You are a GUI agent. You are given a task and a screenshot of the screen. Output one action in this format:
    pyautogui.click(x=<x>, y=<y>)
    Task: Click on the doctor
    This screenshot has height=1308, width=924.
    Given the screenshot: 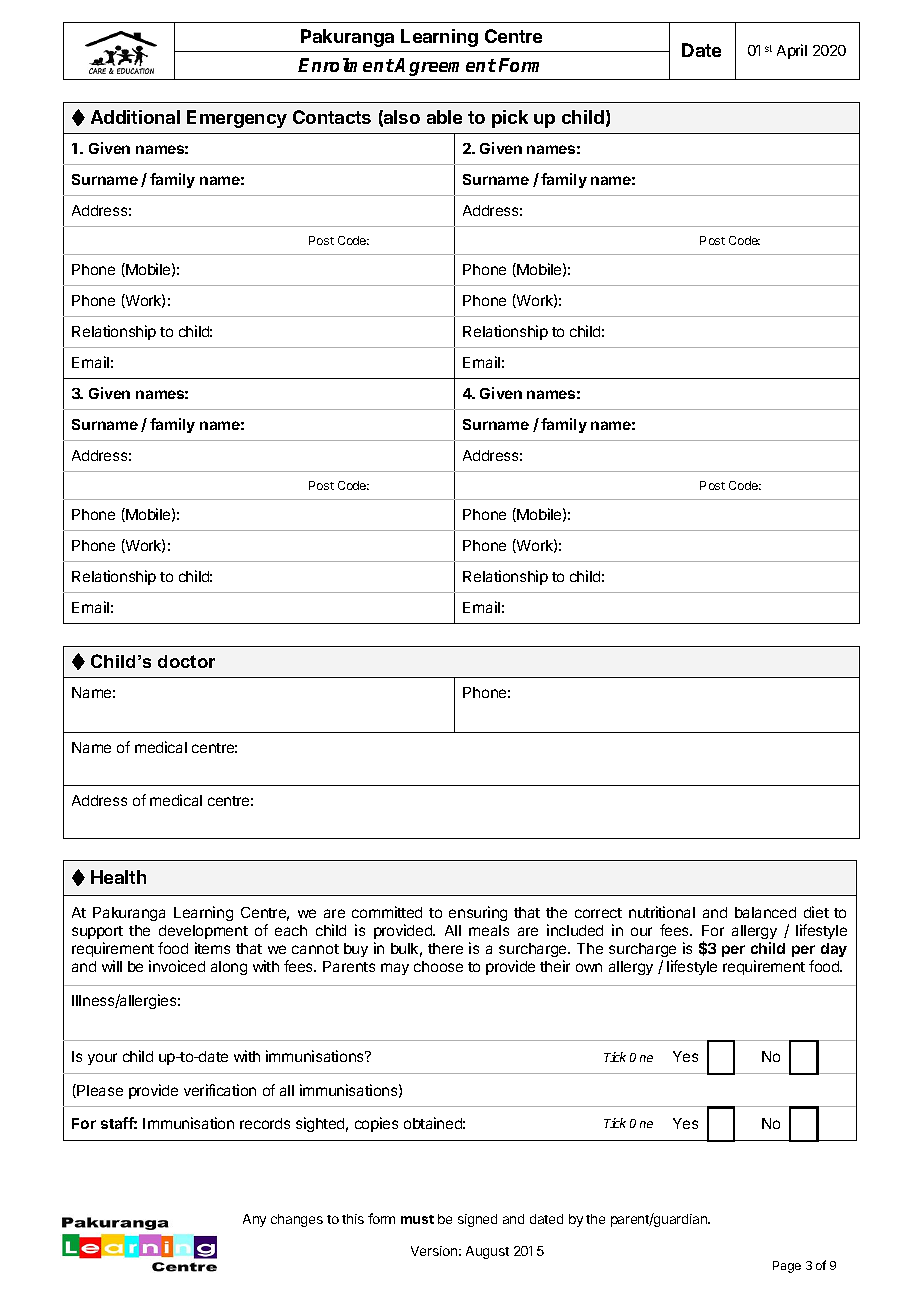 What is the action you would take?
    pyautogui.click(x=186, y=661)
